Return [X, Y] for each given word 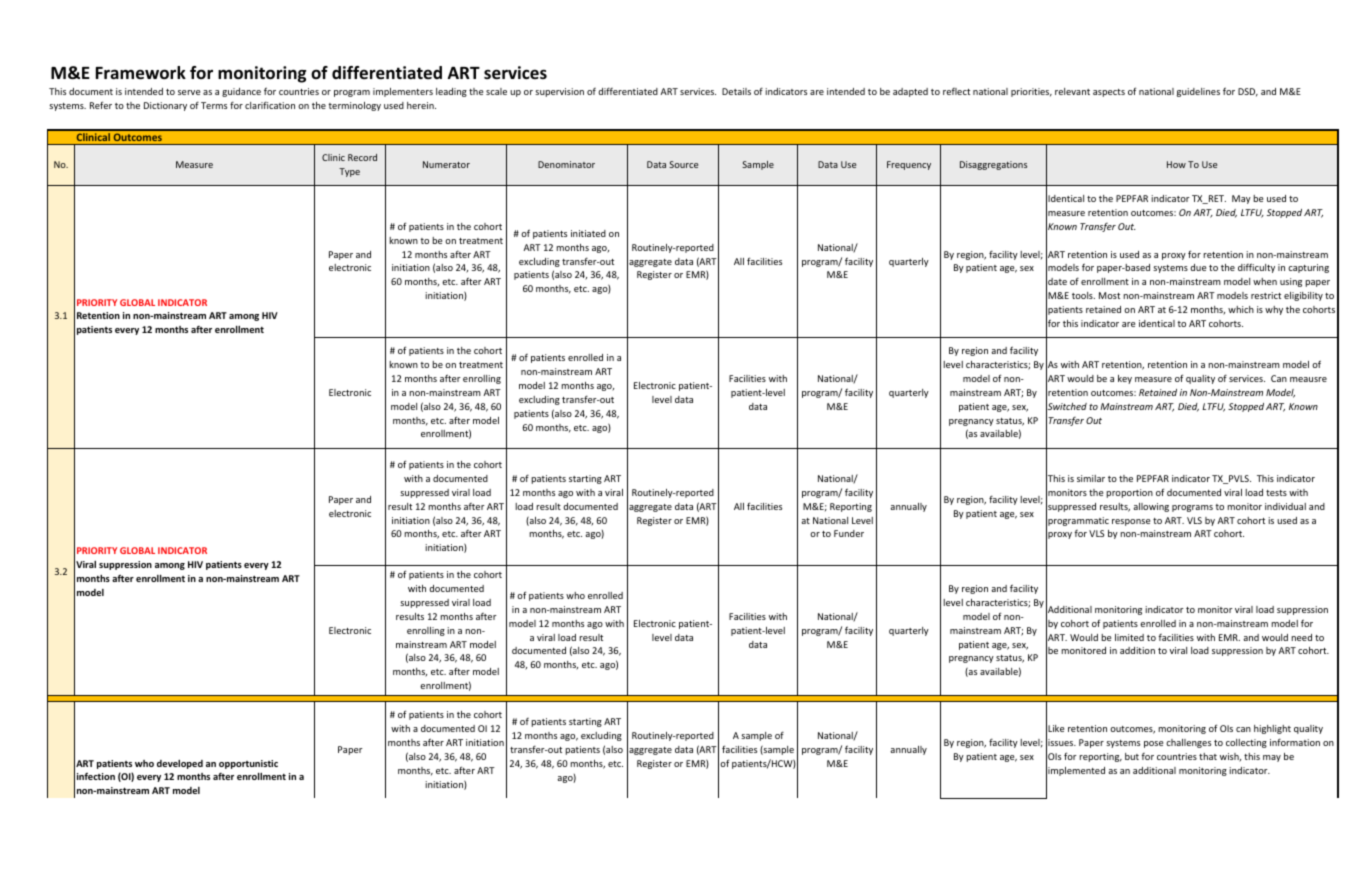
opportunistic [248, 764]
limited [1129, 637]
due [1198, 267]
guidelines [1198, 92]
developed [180, 764]
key [1125, 379]
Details [736, 91]
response [1131, 522]
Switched [1066, 407]
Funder [849, 533]
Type [349, 172]
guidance [241, 92]
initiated [588, 233]
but [1132, 756]
